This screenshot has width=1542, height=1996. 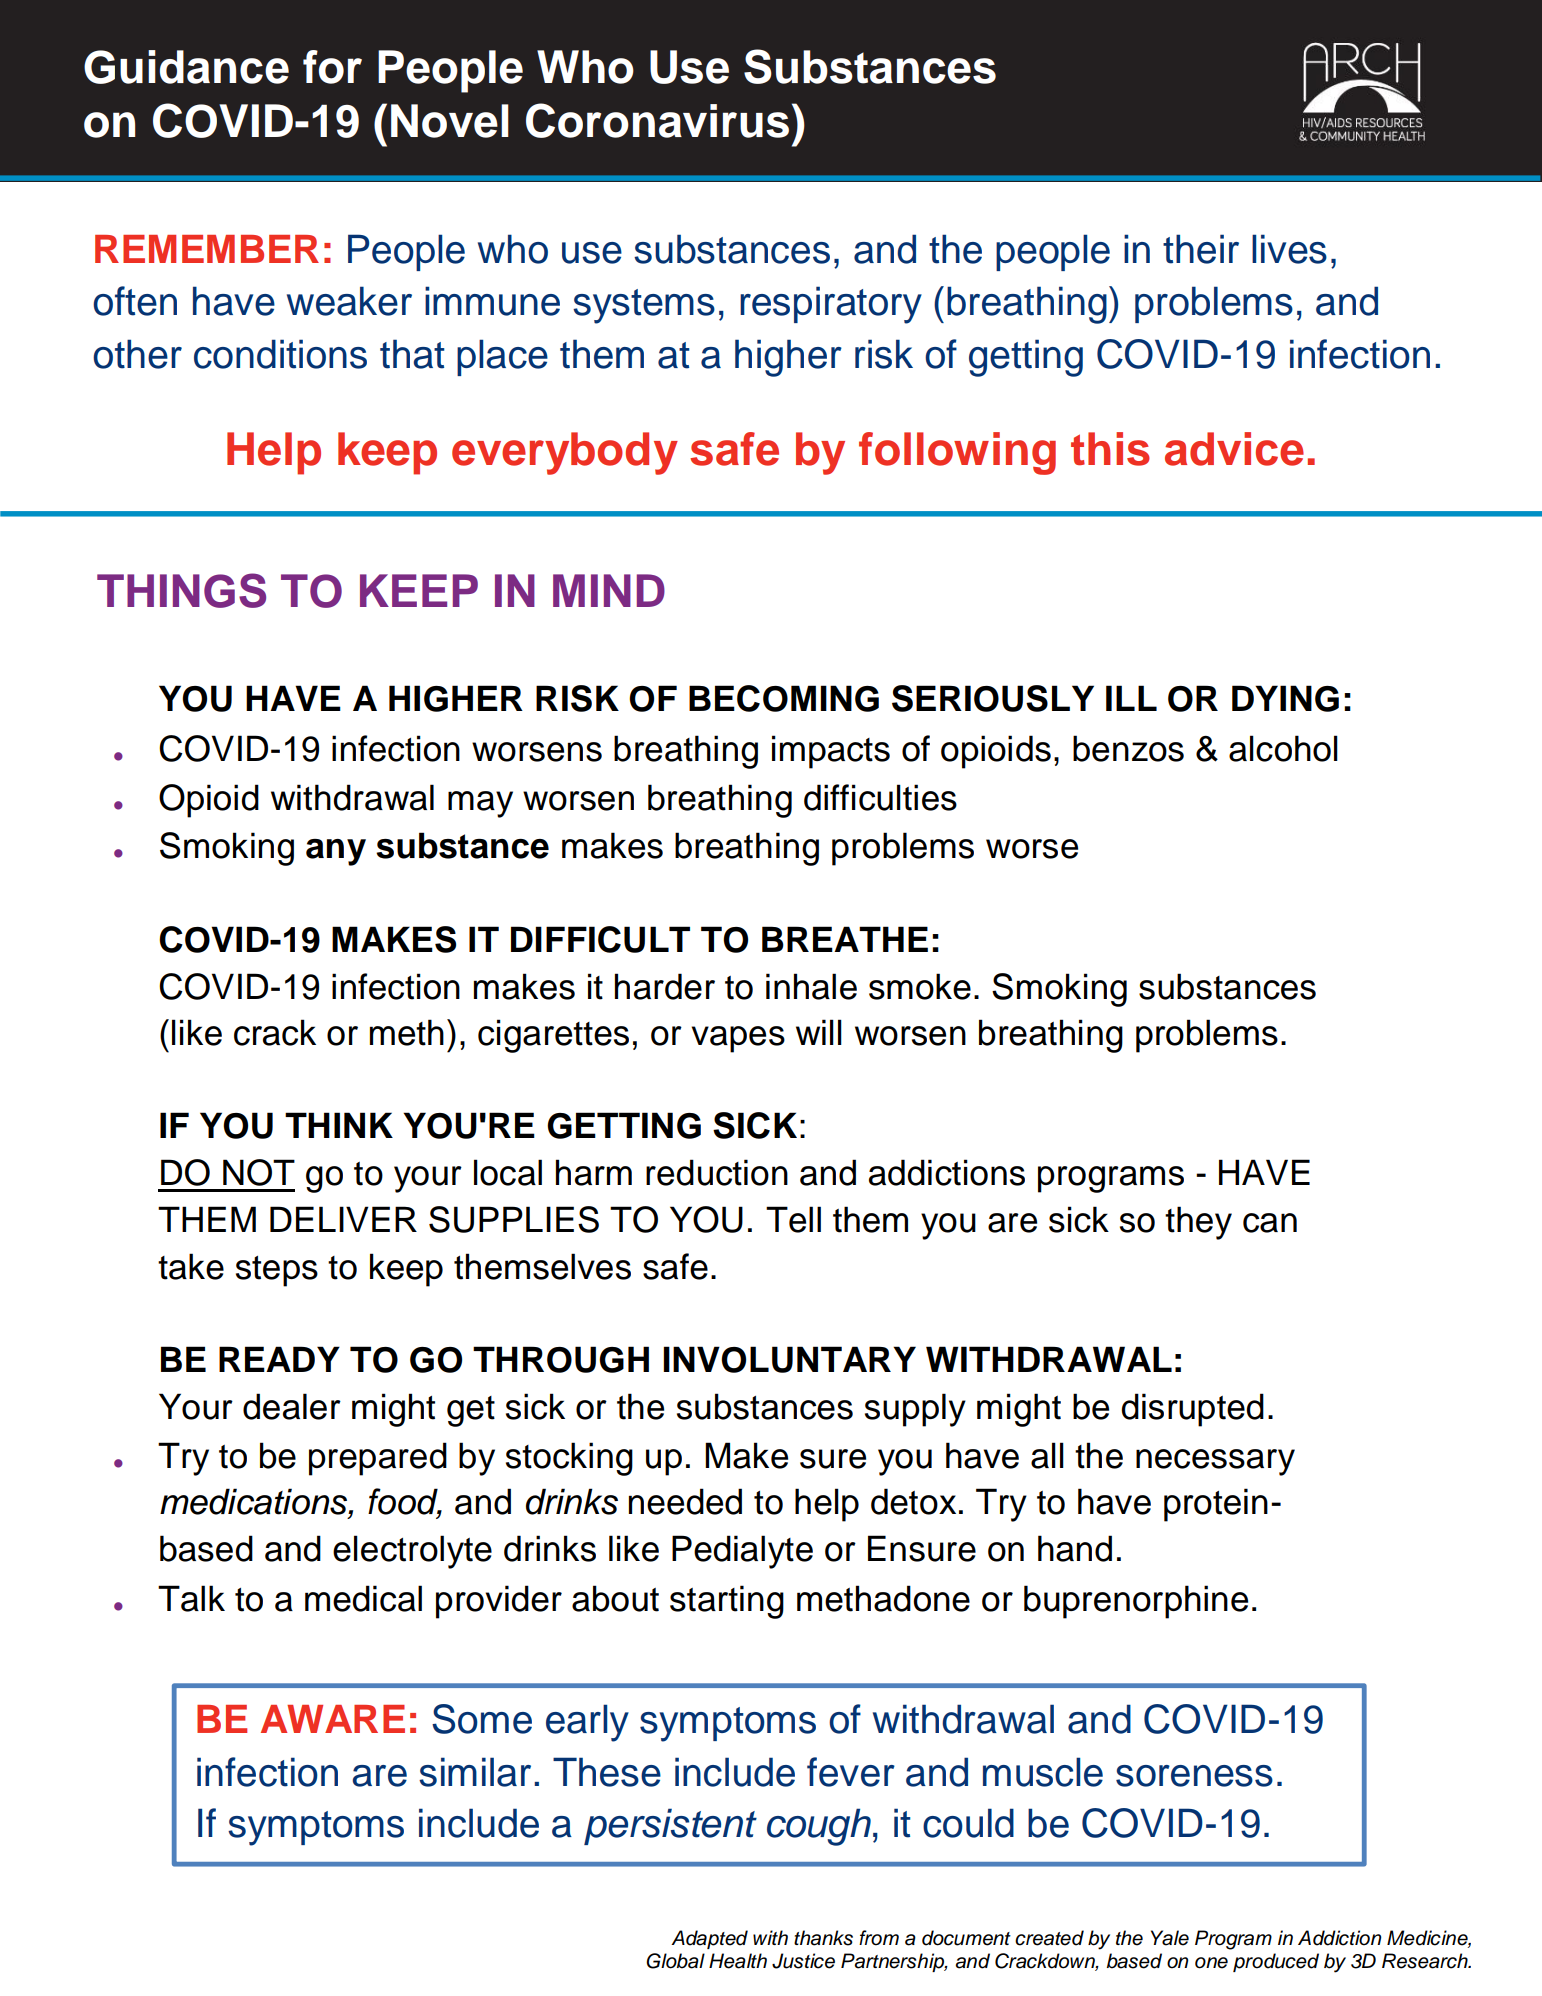 What do you see at coordinates (1289, 249) in the screenshot?
I see `lives` at bounding box center [1289, 249].
